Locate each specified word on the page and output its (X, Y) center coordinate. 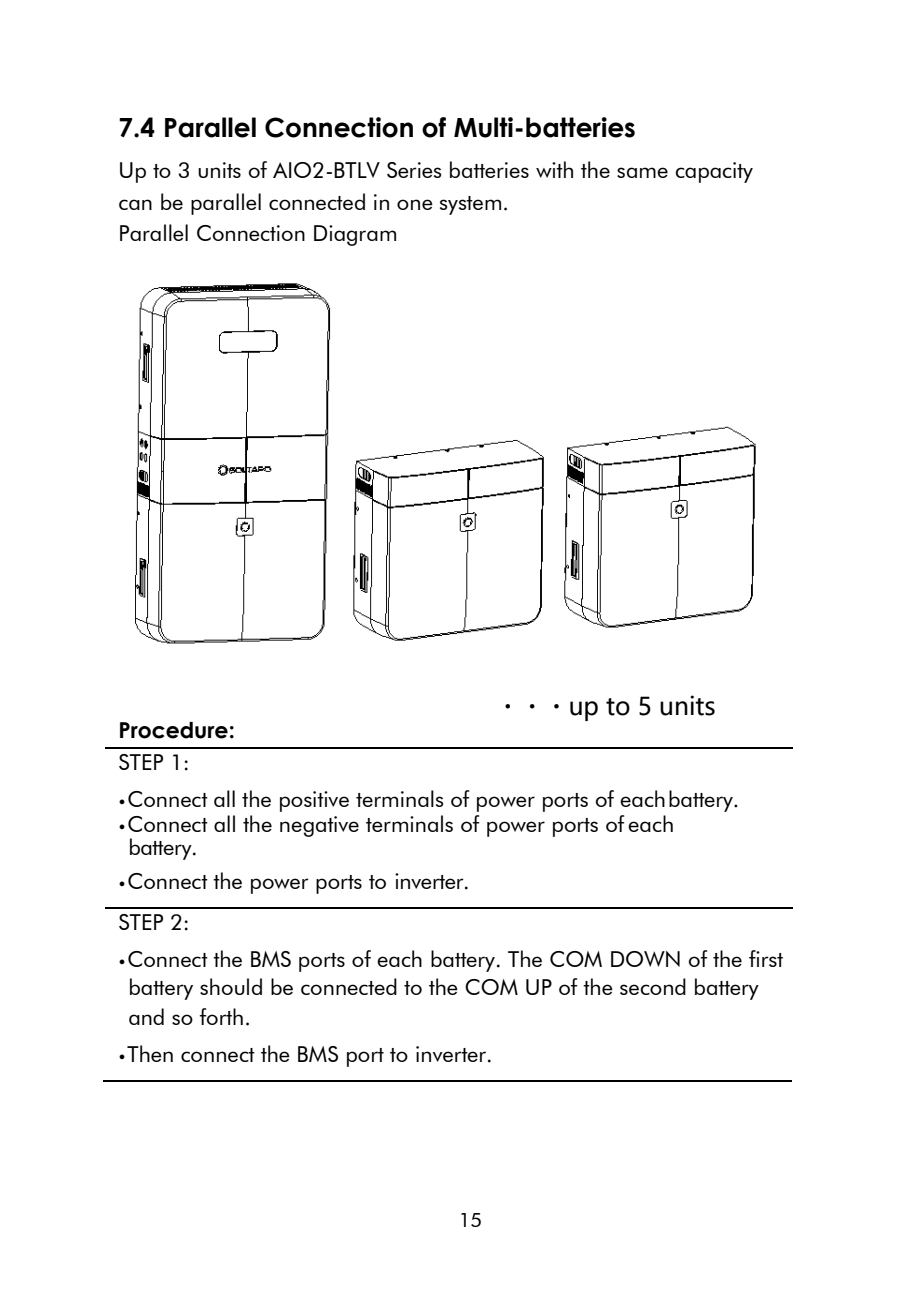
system (470, 205)
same (642, 172)
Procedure (174, 730)
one (415, 204)
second (653, 986)
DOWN (645, 959)
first (766, 958)
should (231, 986)
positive (314, 801)
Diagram (355, 235)
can (135, 204)
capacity (714, 172)
